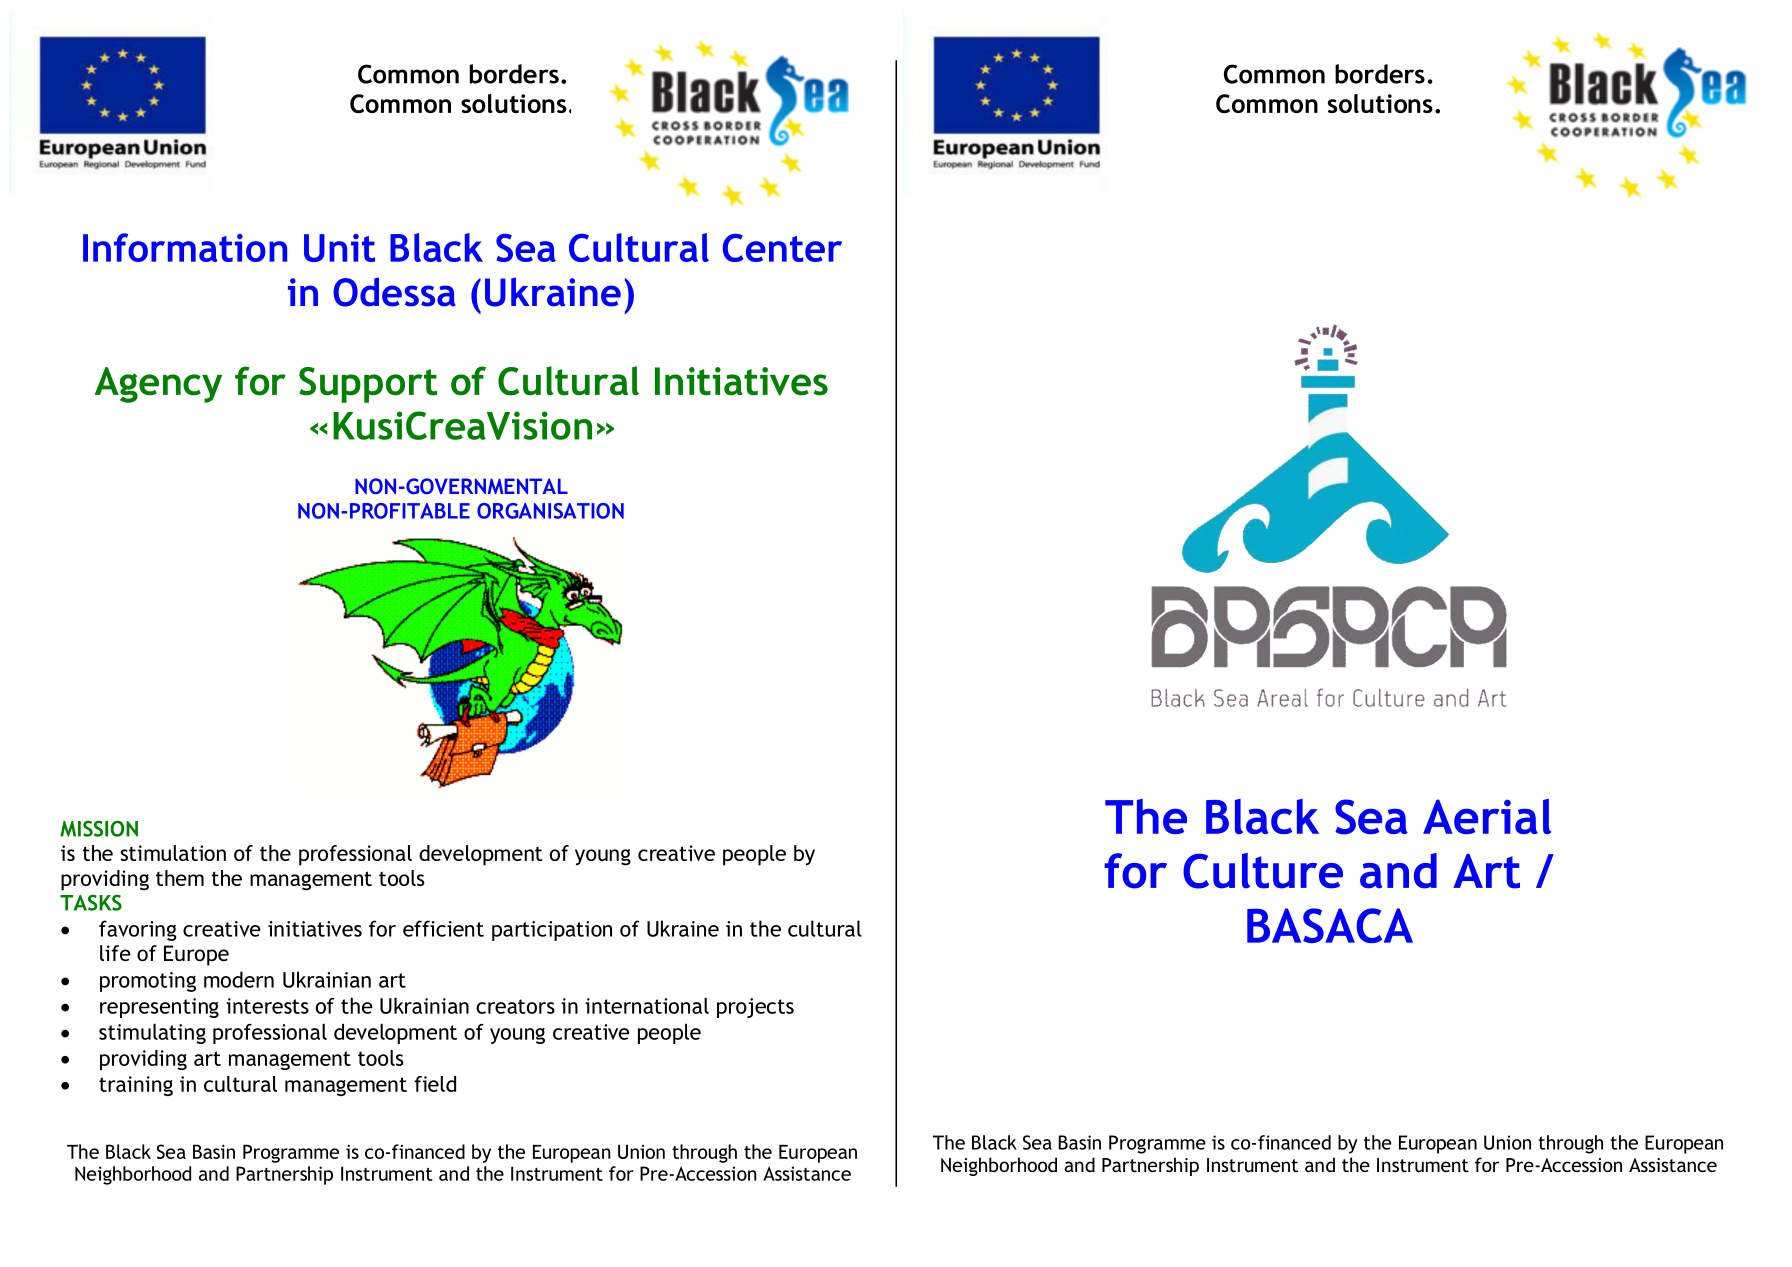  I want to click on Aerial, so click(1487, 816).
